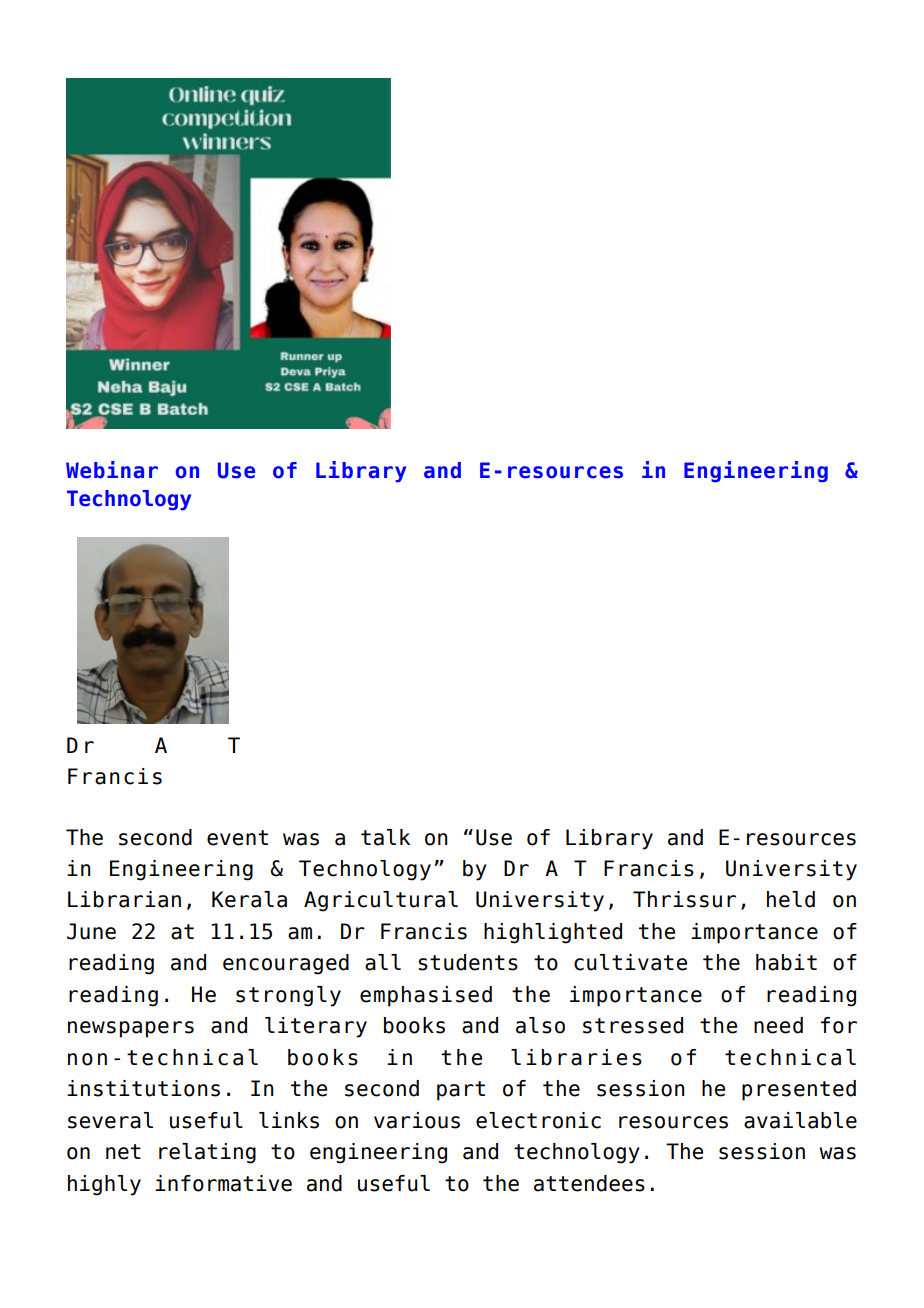 This screenshot has height=1308, width=924. What do you see at coordinates (426, 996) in the screenshot?
I see `emphasised` at bounding box center [426, 996].
